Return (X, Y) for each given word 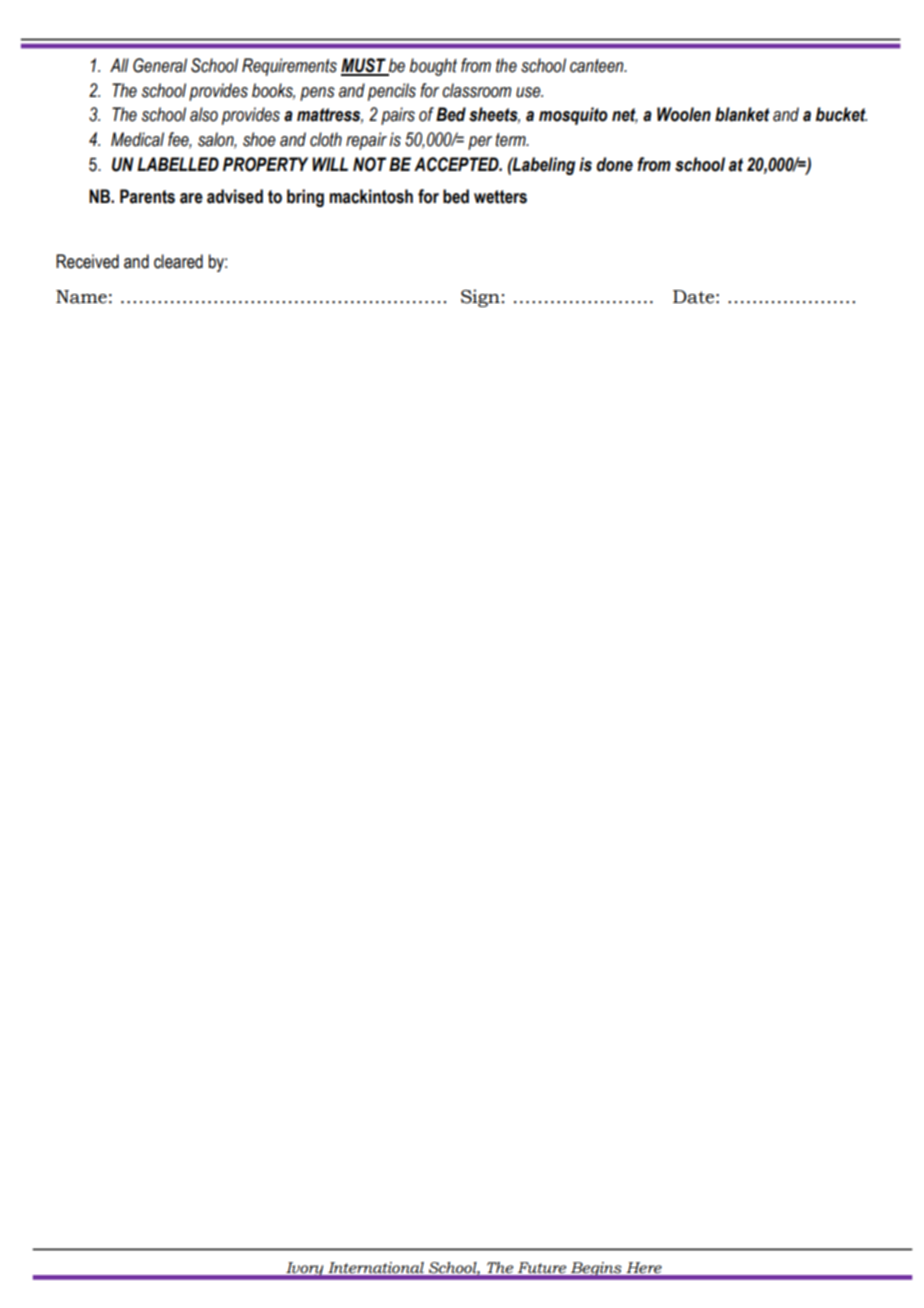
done (614, 164)
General (160, 65)
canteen (598, 66)
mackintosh (371, 196)
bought (433, 67)
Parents (147, 196)
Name (81, 297)
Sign (480, 298)
